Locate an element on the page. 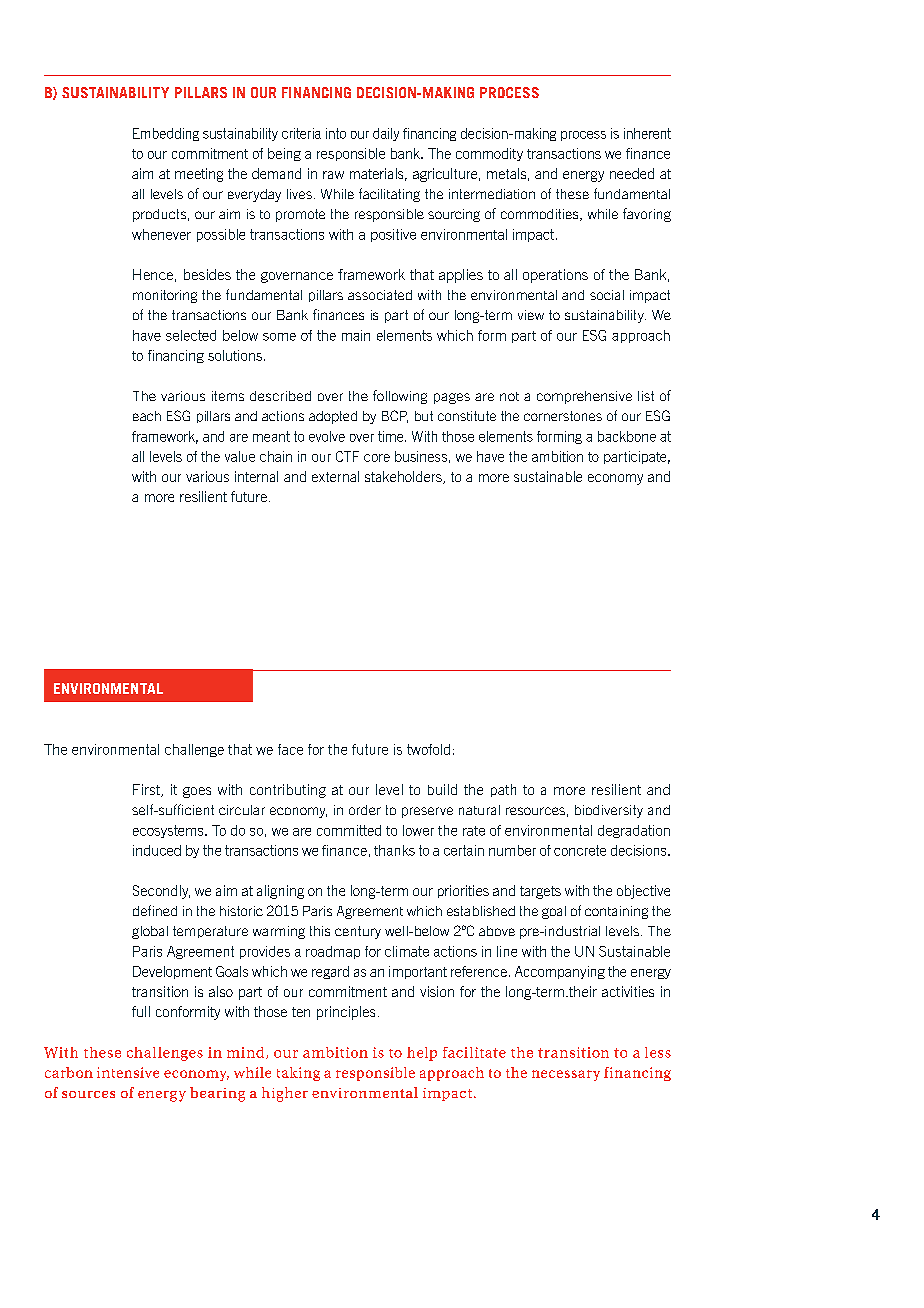  committed is located at coordinates (349, 830).
